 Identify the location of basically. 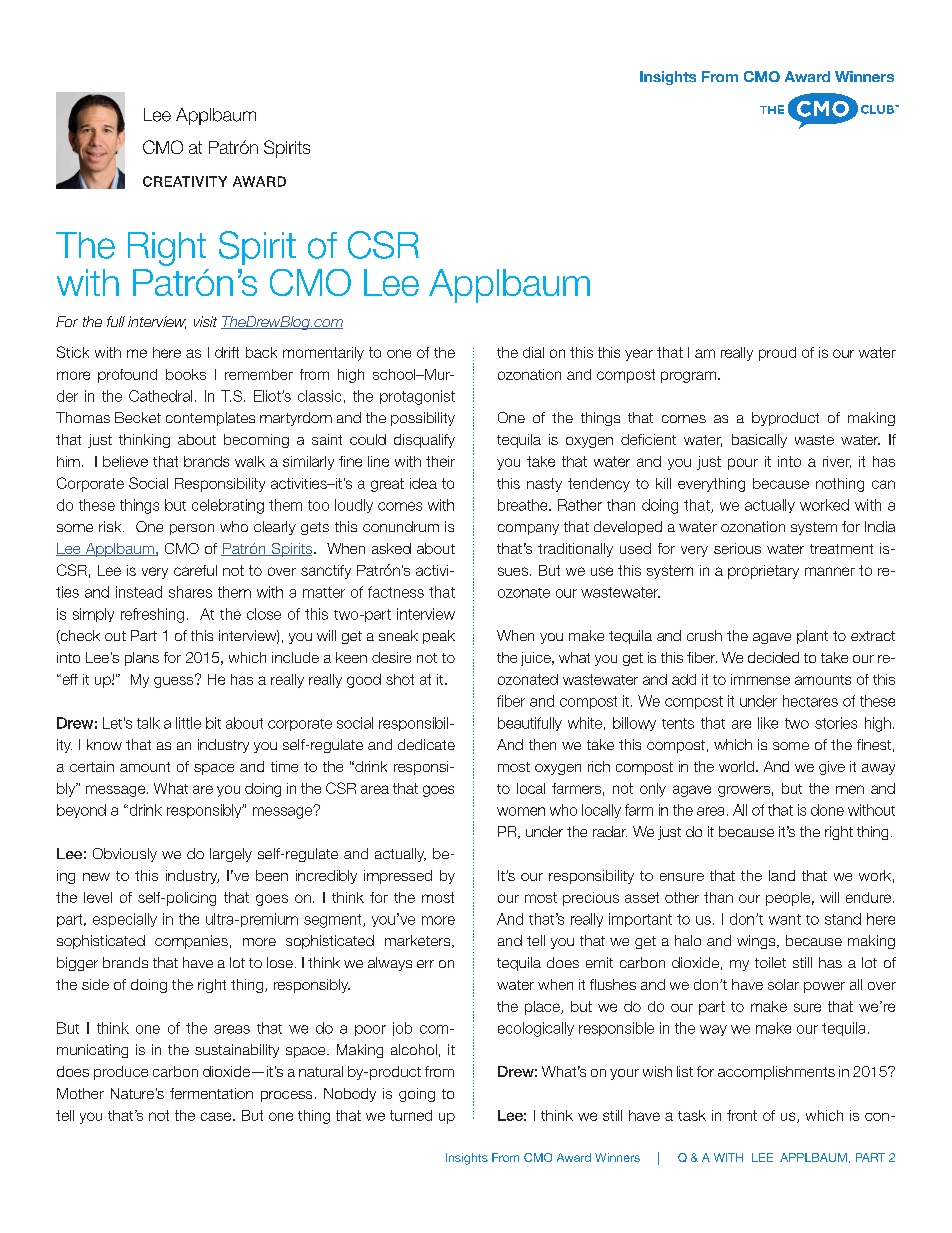
(759, 441).
